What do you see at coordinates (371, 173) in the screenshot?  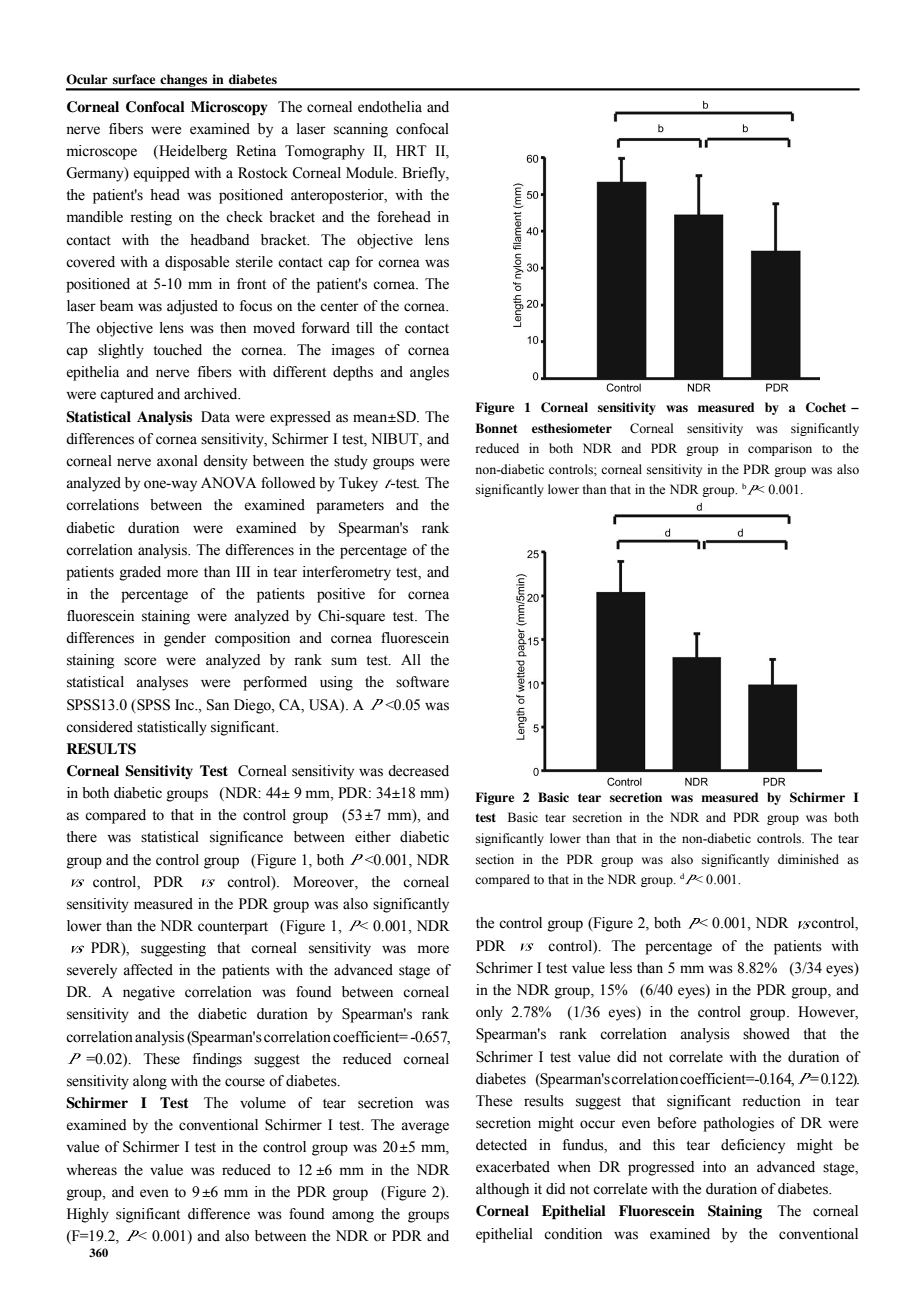 I see `Module` at bounding box center [371, 173].
